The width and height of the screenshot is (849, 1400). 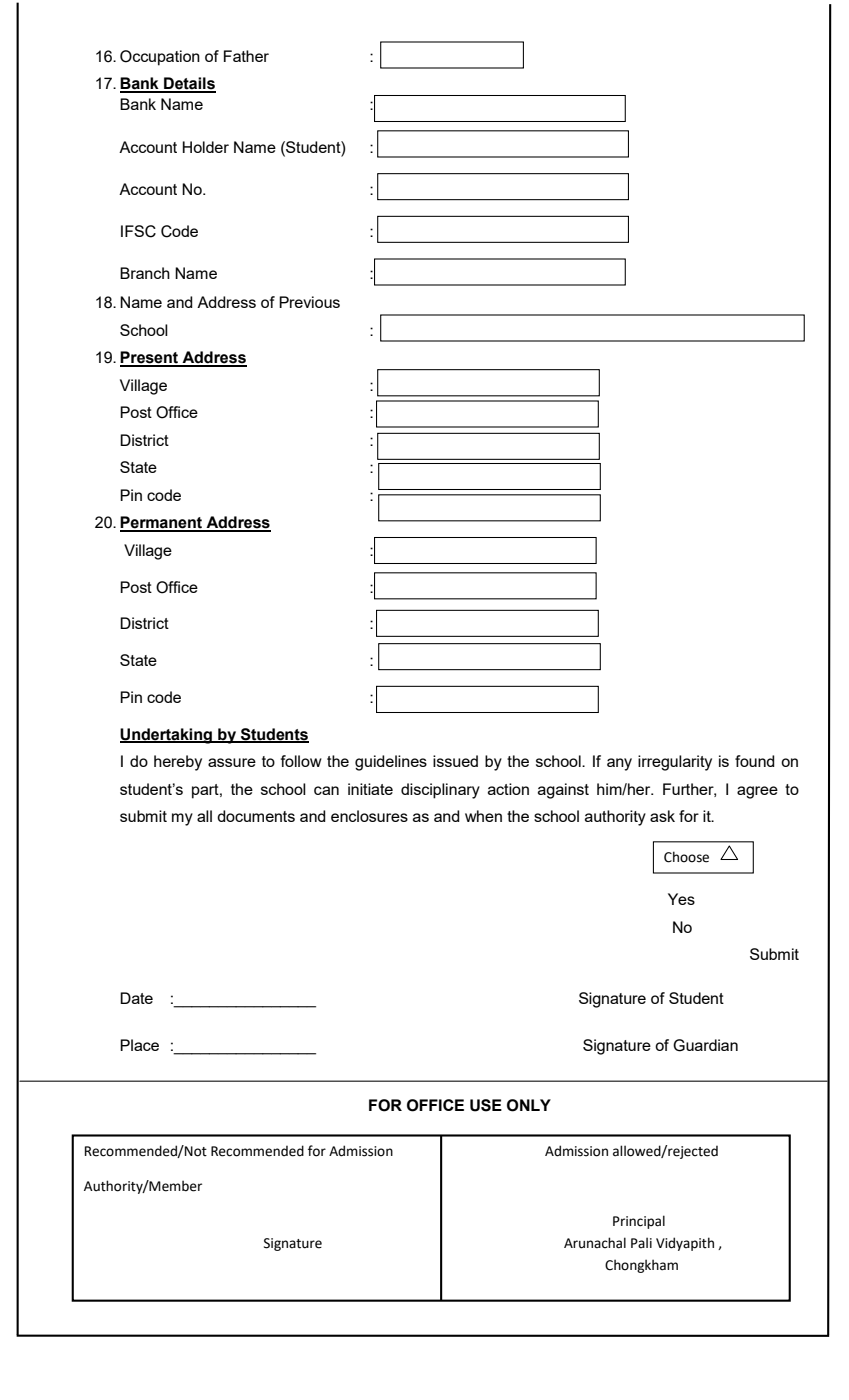 I want to click on USE, so click(x=486, y=1105).
